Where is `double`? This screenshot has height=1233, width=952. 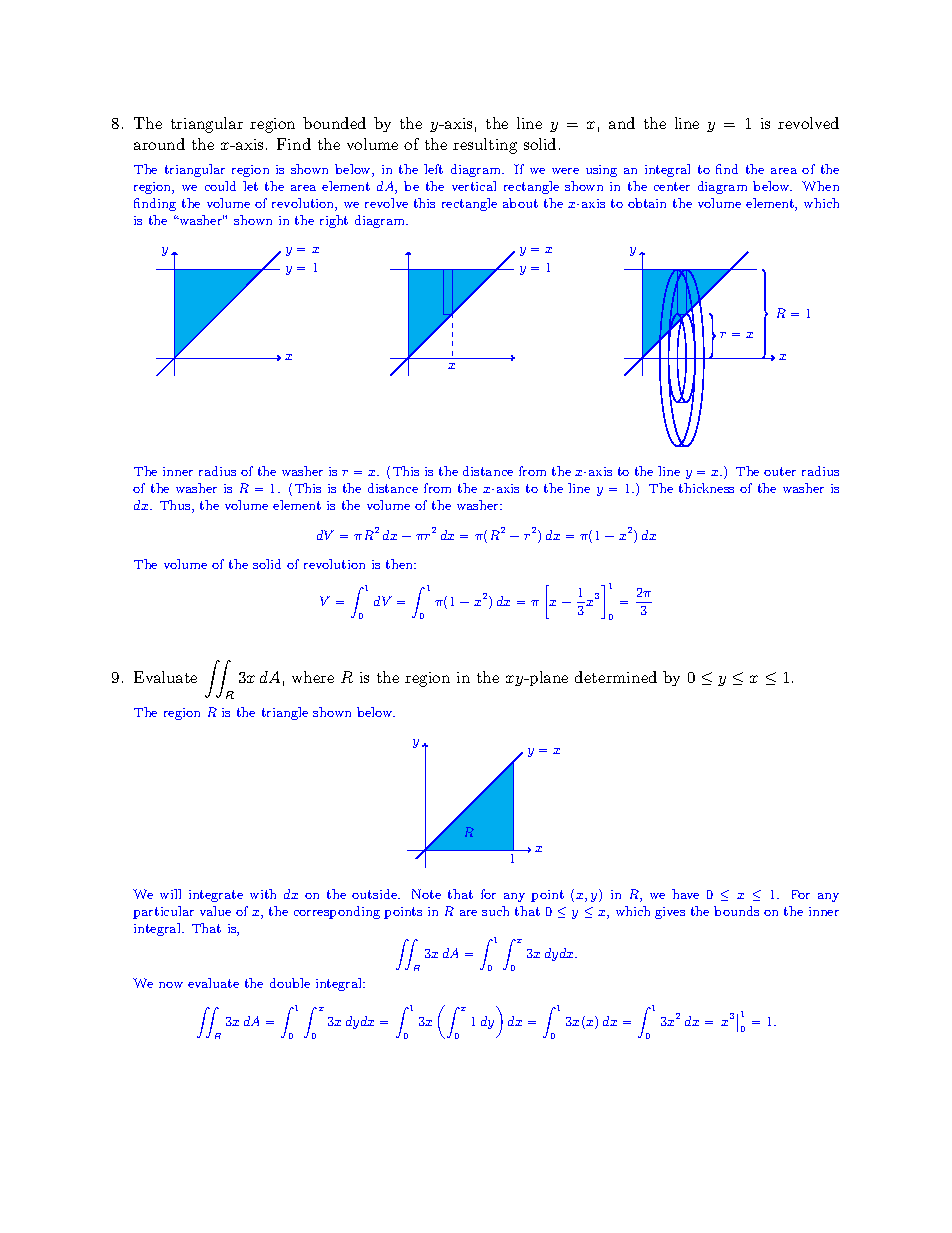 double is located at coordinates (290, 983).
